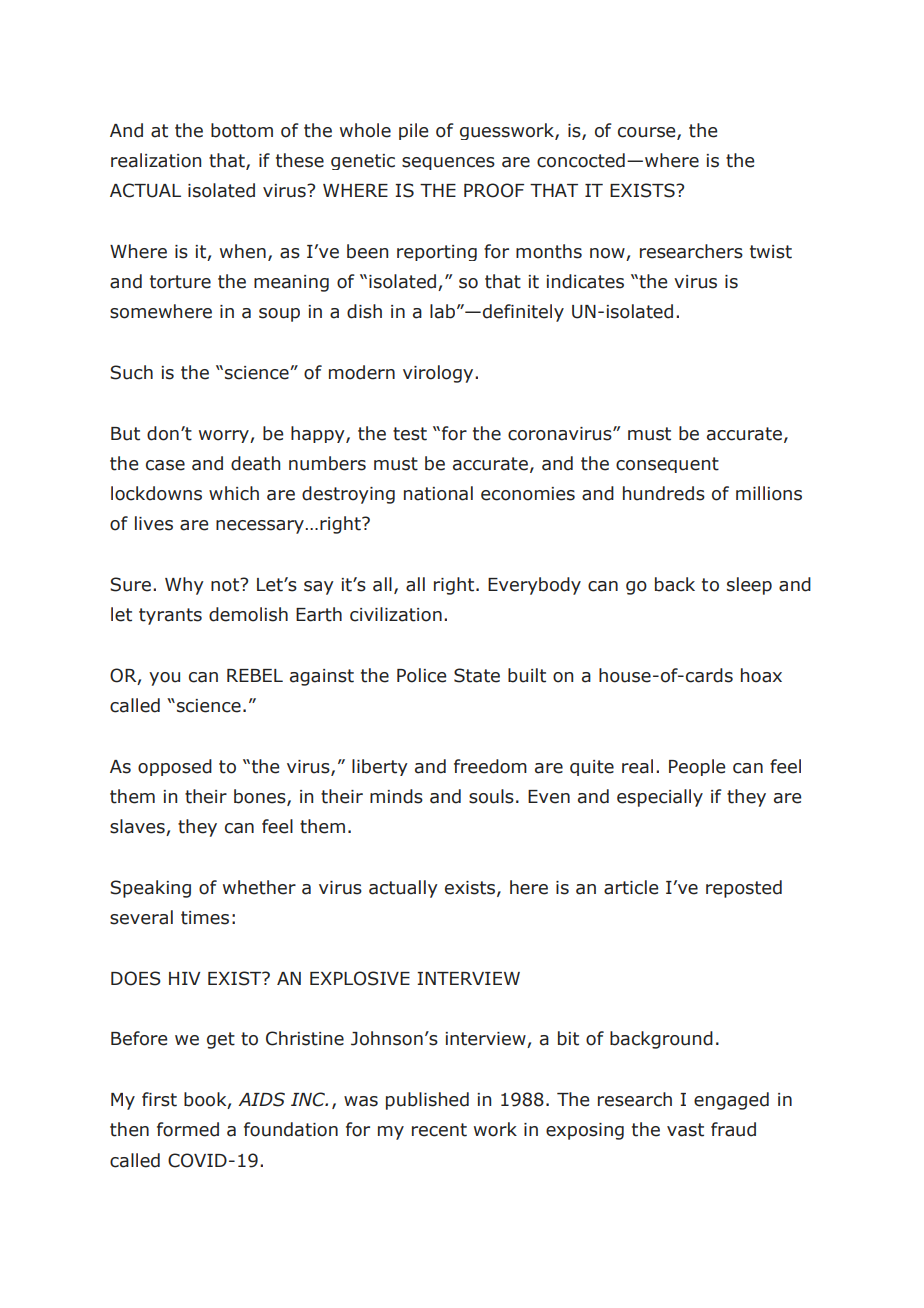 The image size is (924, 1308). I want to click on civilization, so click(396, 614).
